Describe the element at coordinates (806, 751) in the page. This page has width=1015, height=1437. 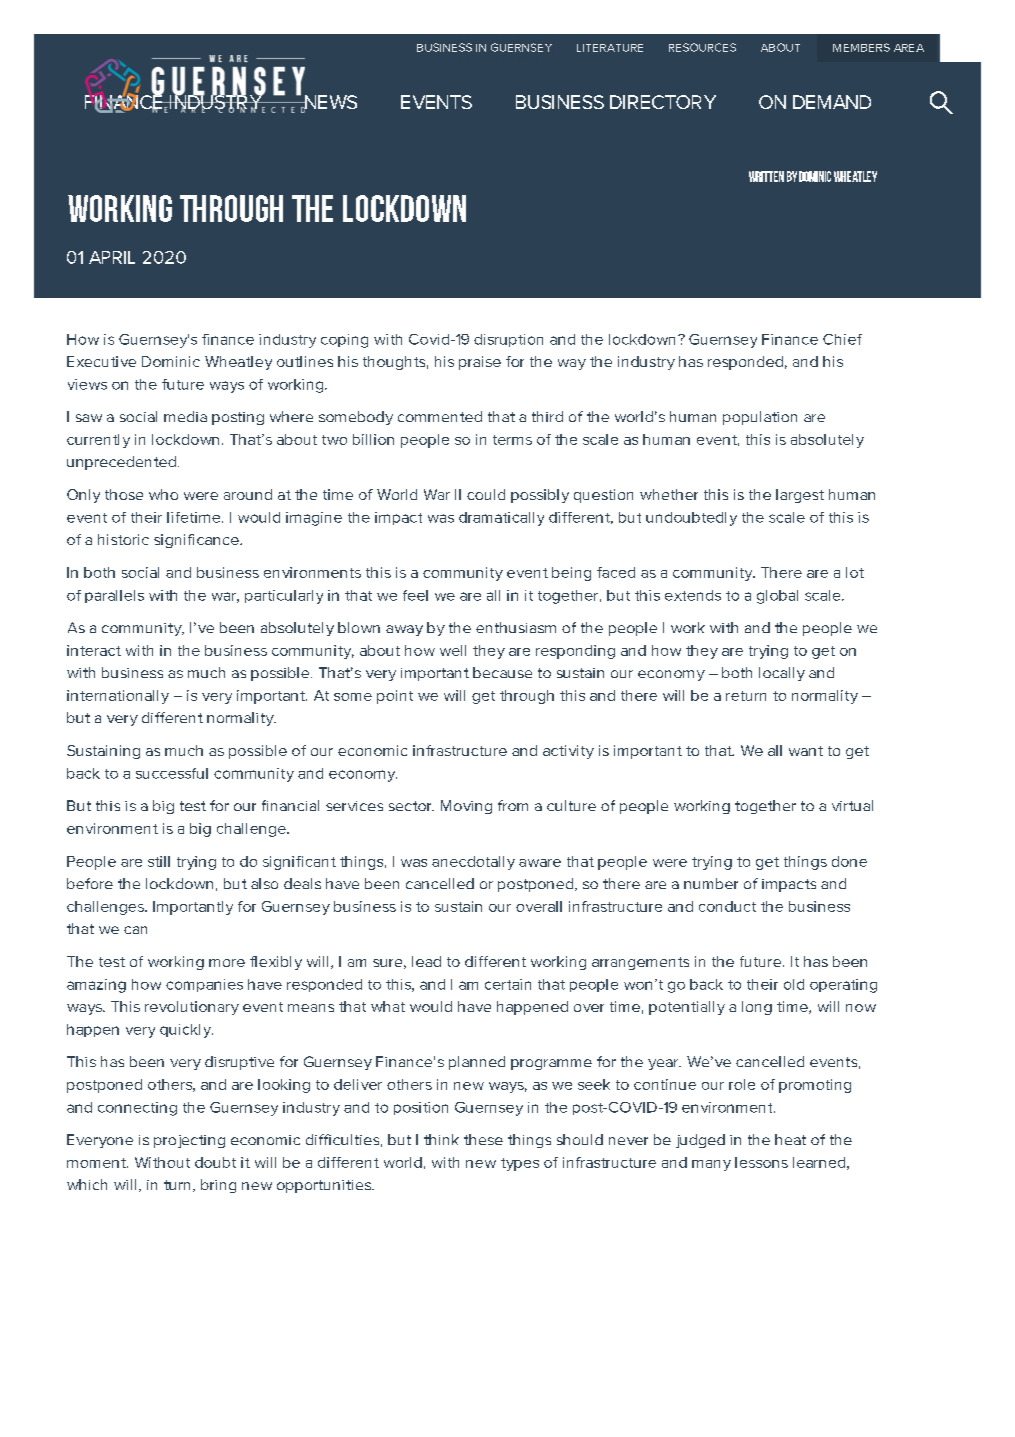
I see `want` at that location.
